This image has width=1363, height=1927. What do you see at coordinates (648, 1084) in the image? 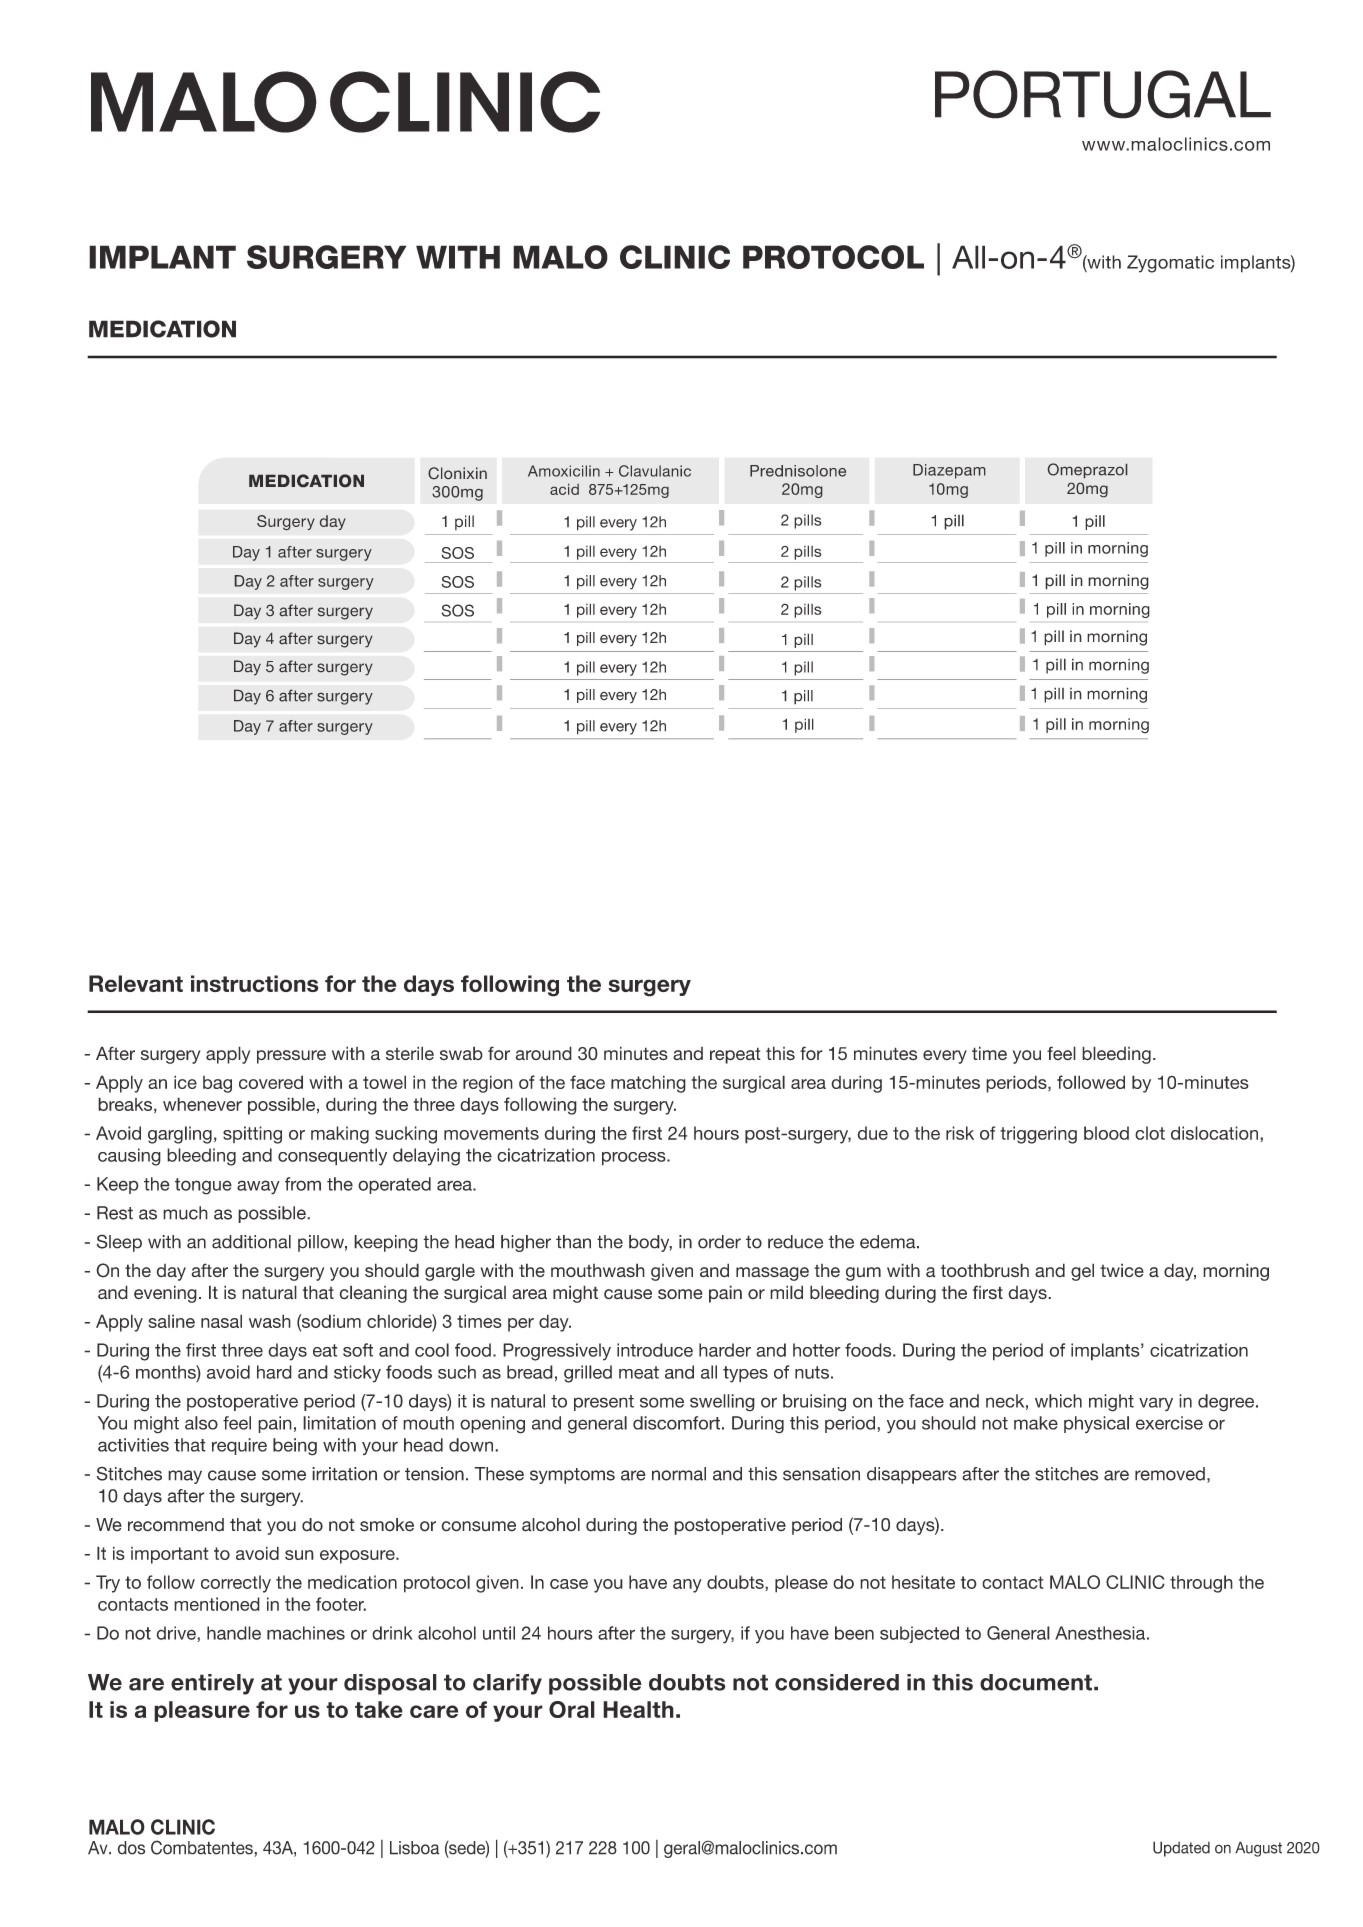
I see `matching` at bounding box center [648, 1084].
